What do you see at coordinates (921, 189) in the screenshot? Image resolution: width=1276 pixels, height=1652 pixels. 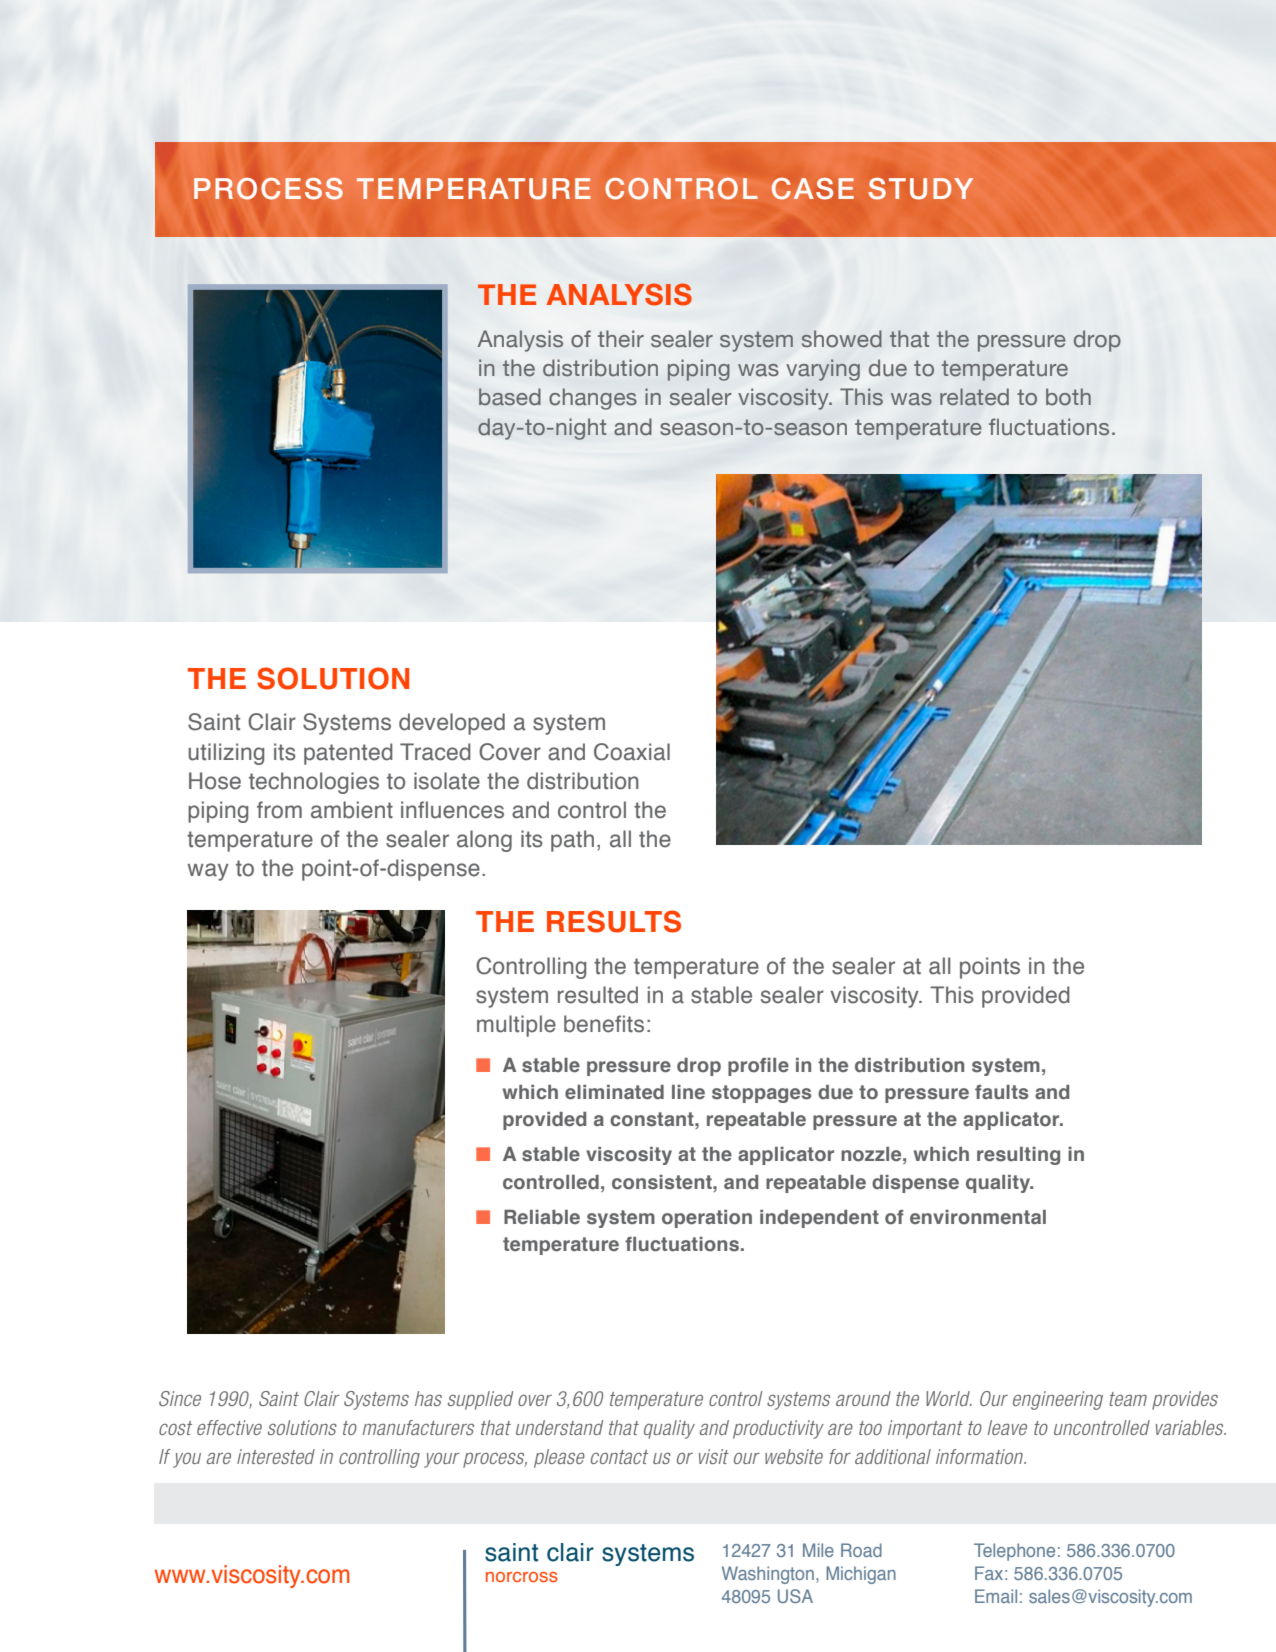 I see `STUDY` at bounding box center [921, 189].
